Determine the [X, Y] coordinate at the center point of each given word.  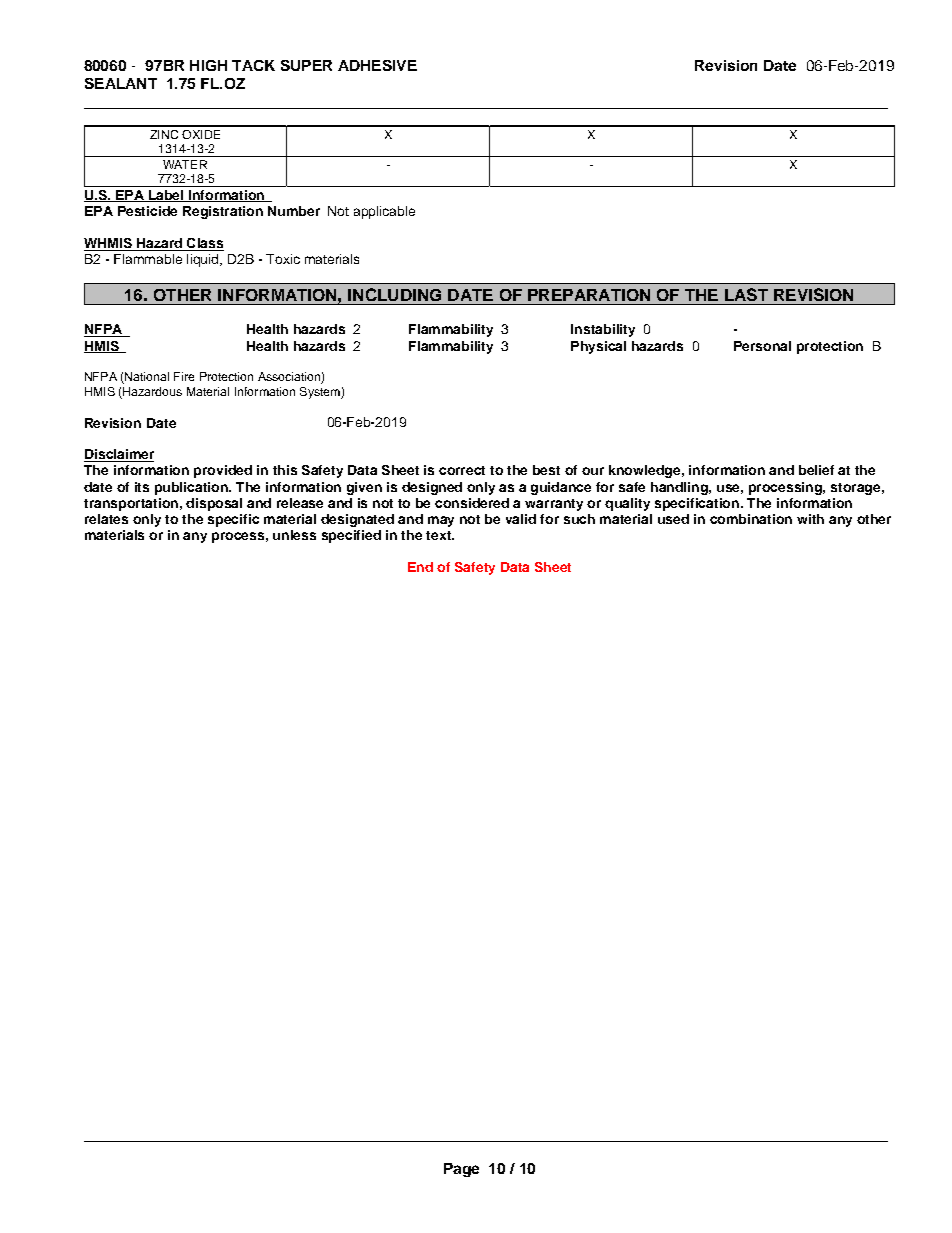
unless [294, 535]
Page [461, 1170]
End [420, 567]
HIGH [208, 65]
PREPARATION [589, 295]
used [673, 519]
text [439, 535]
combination [751, 519]
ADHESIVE [377, 65]
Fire [184, 376]
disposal [214, 504]
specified [351, 536]
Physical [598, 347]
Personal [762, 346]
